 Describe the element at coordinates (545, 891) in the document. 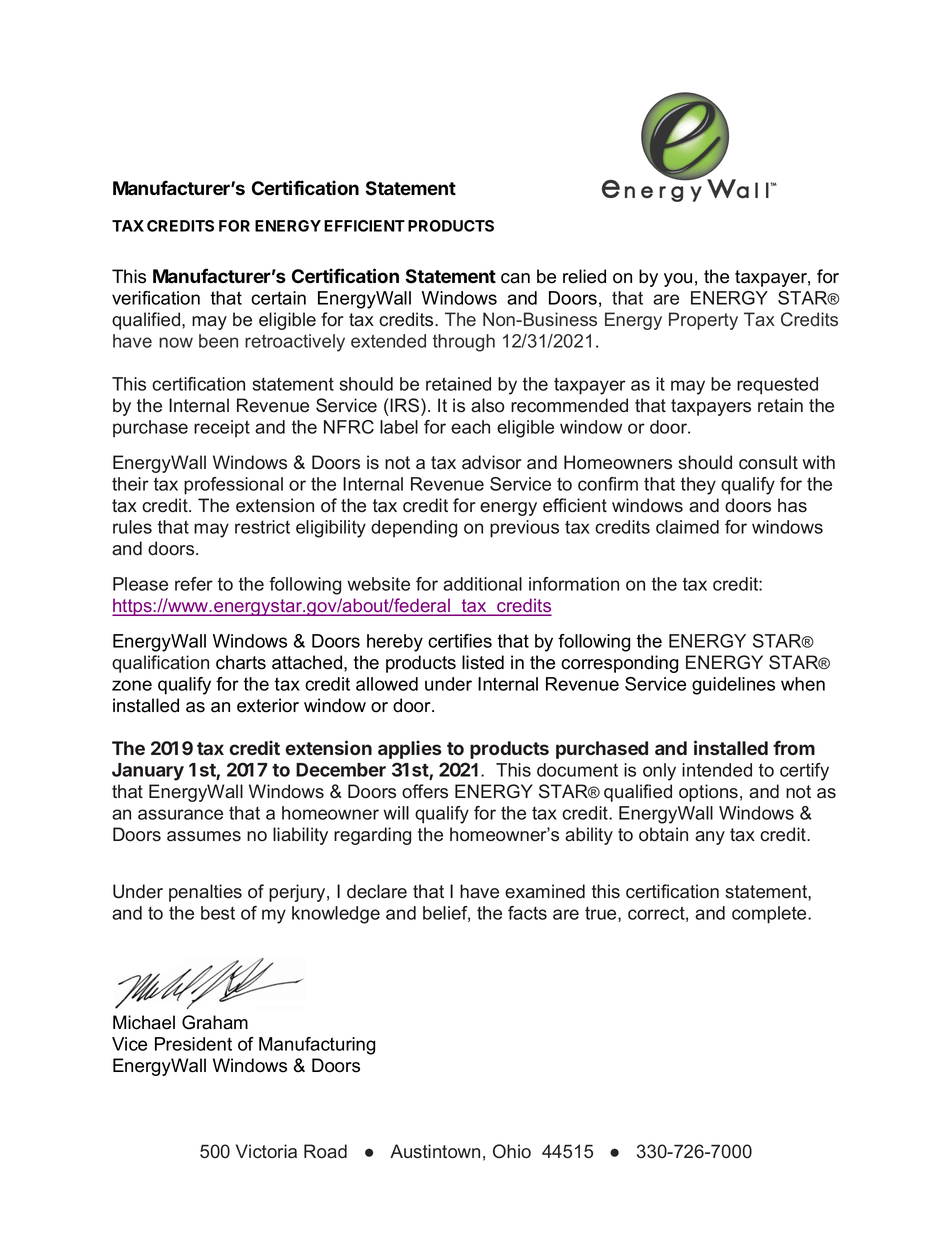

I see `examined` at that location.
